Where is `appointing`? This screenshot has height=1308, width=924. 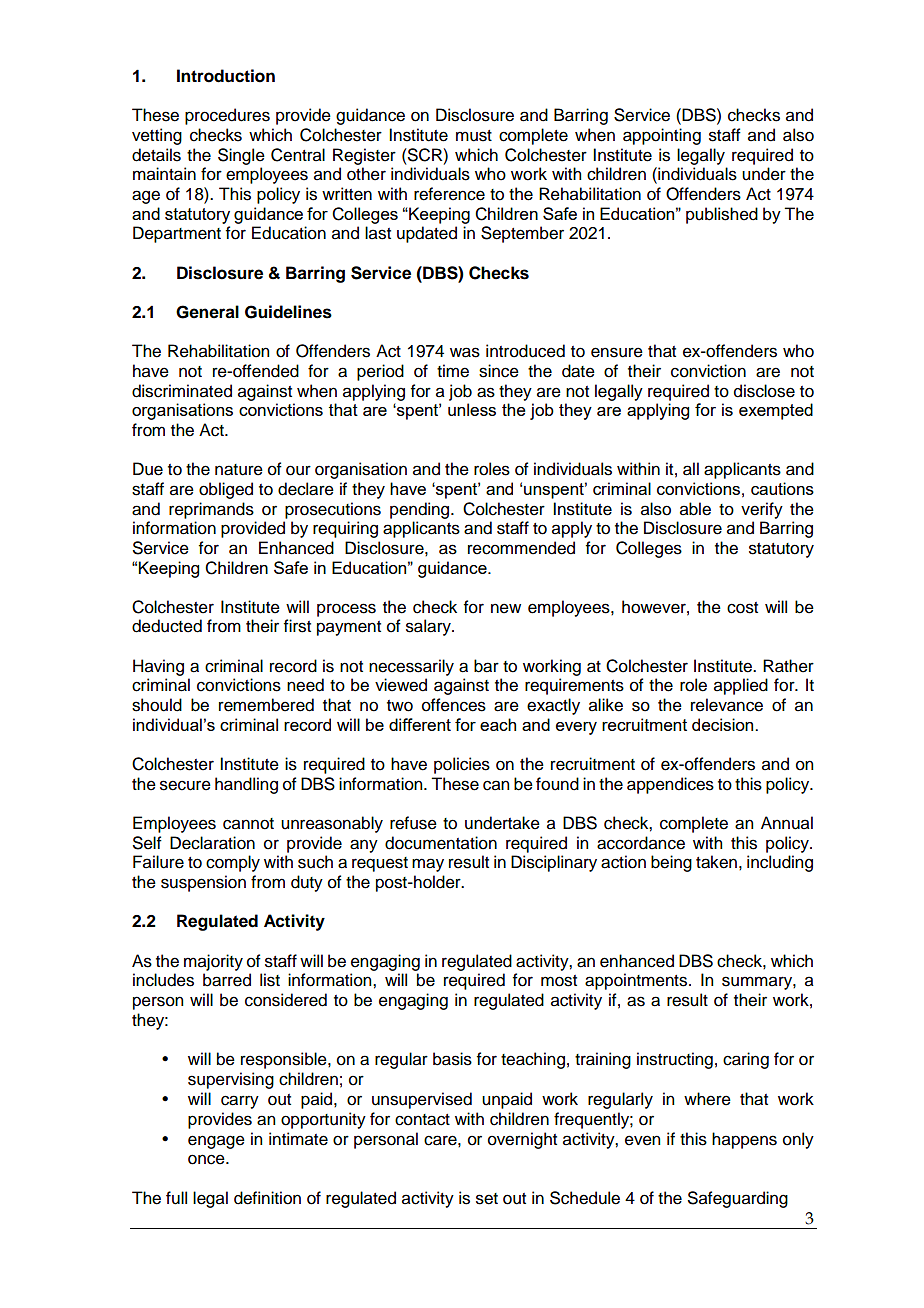 appointing is located at coordinates (662, 136).
